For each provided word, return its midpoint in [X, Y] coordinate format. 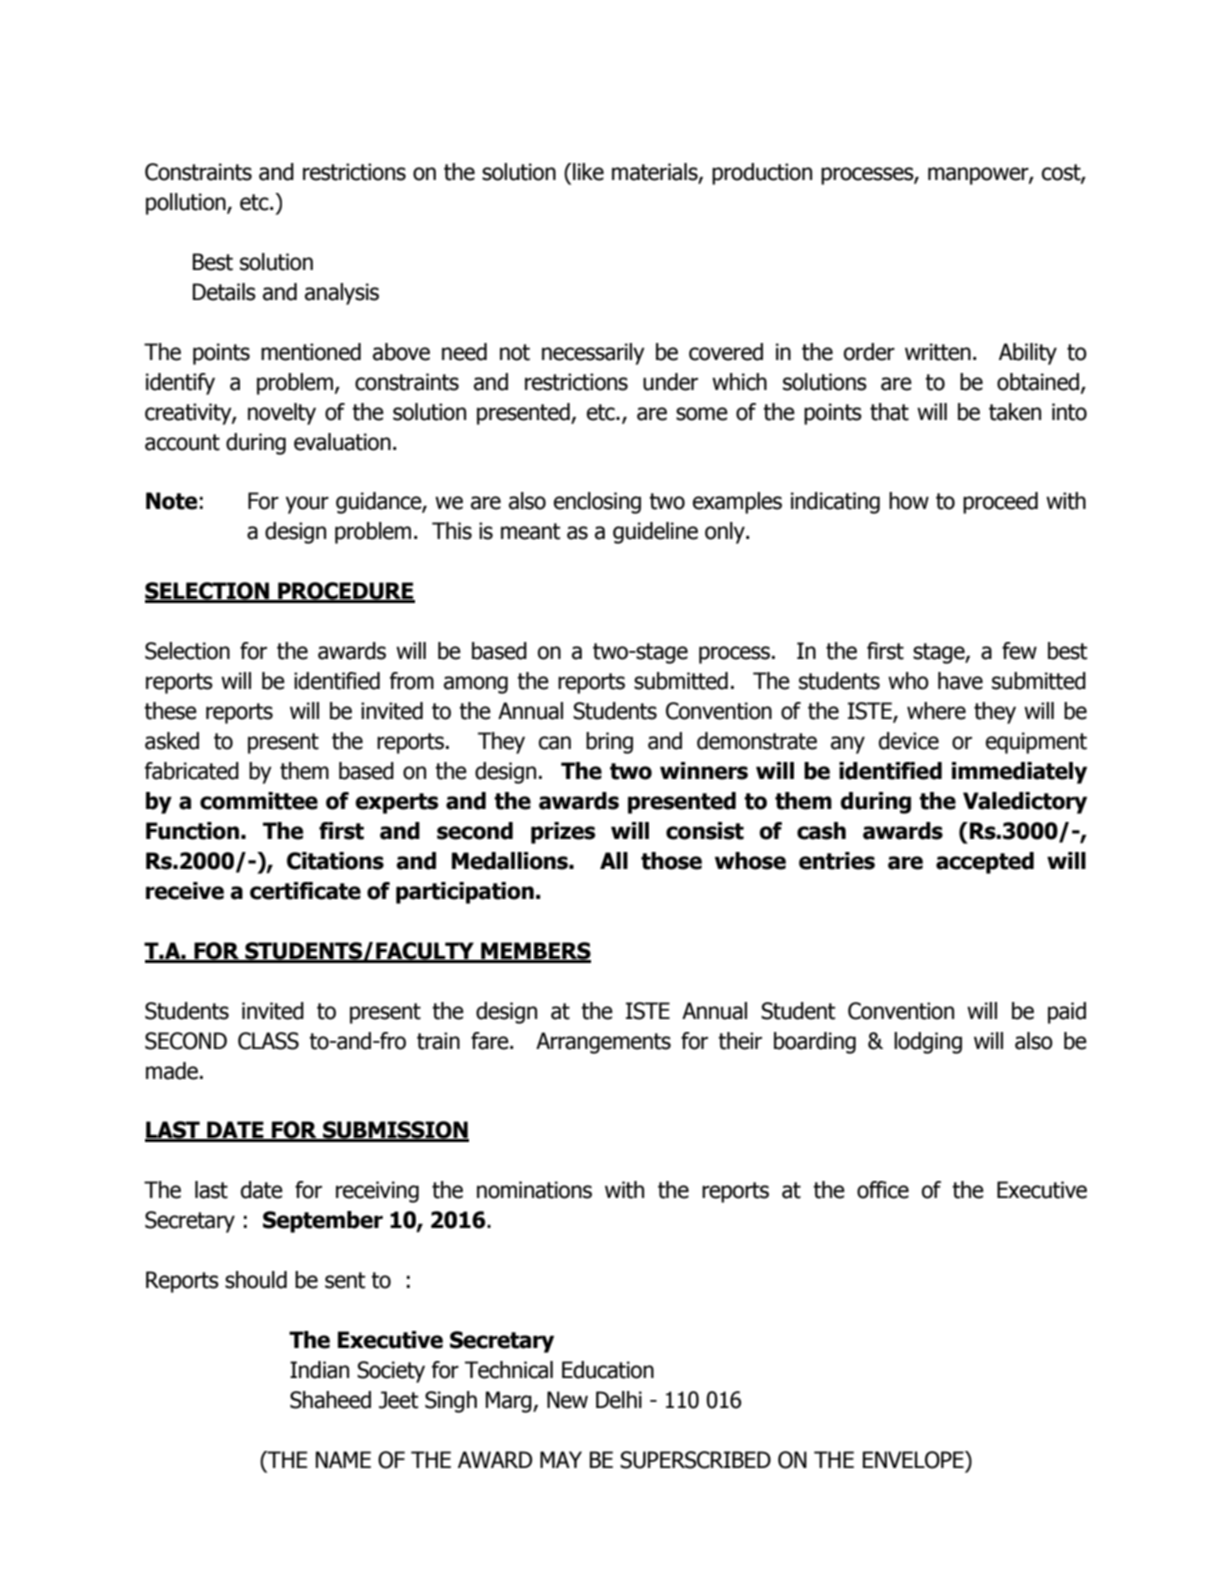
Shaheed [330, 1400]
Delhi [619, 1400]
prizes [563, 833]
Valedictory [1025, 803]
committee [259, 801]
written [938, 352]
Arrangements [603, 1043]
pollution [187, 204]
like [588, 172]
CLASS [268, 1041]
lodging [928, 1043]
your [307, 505]
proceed [1000, 503]
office [883, 1190]
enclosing [597, 503]
